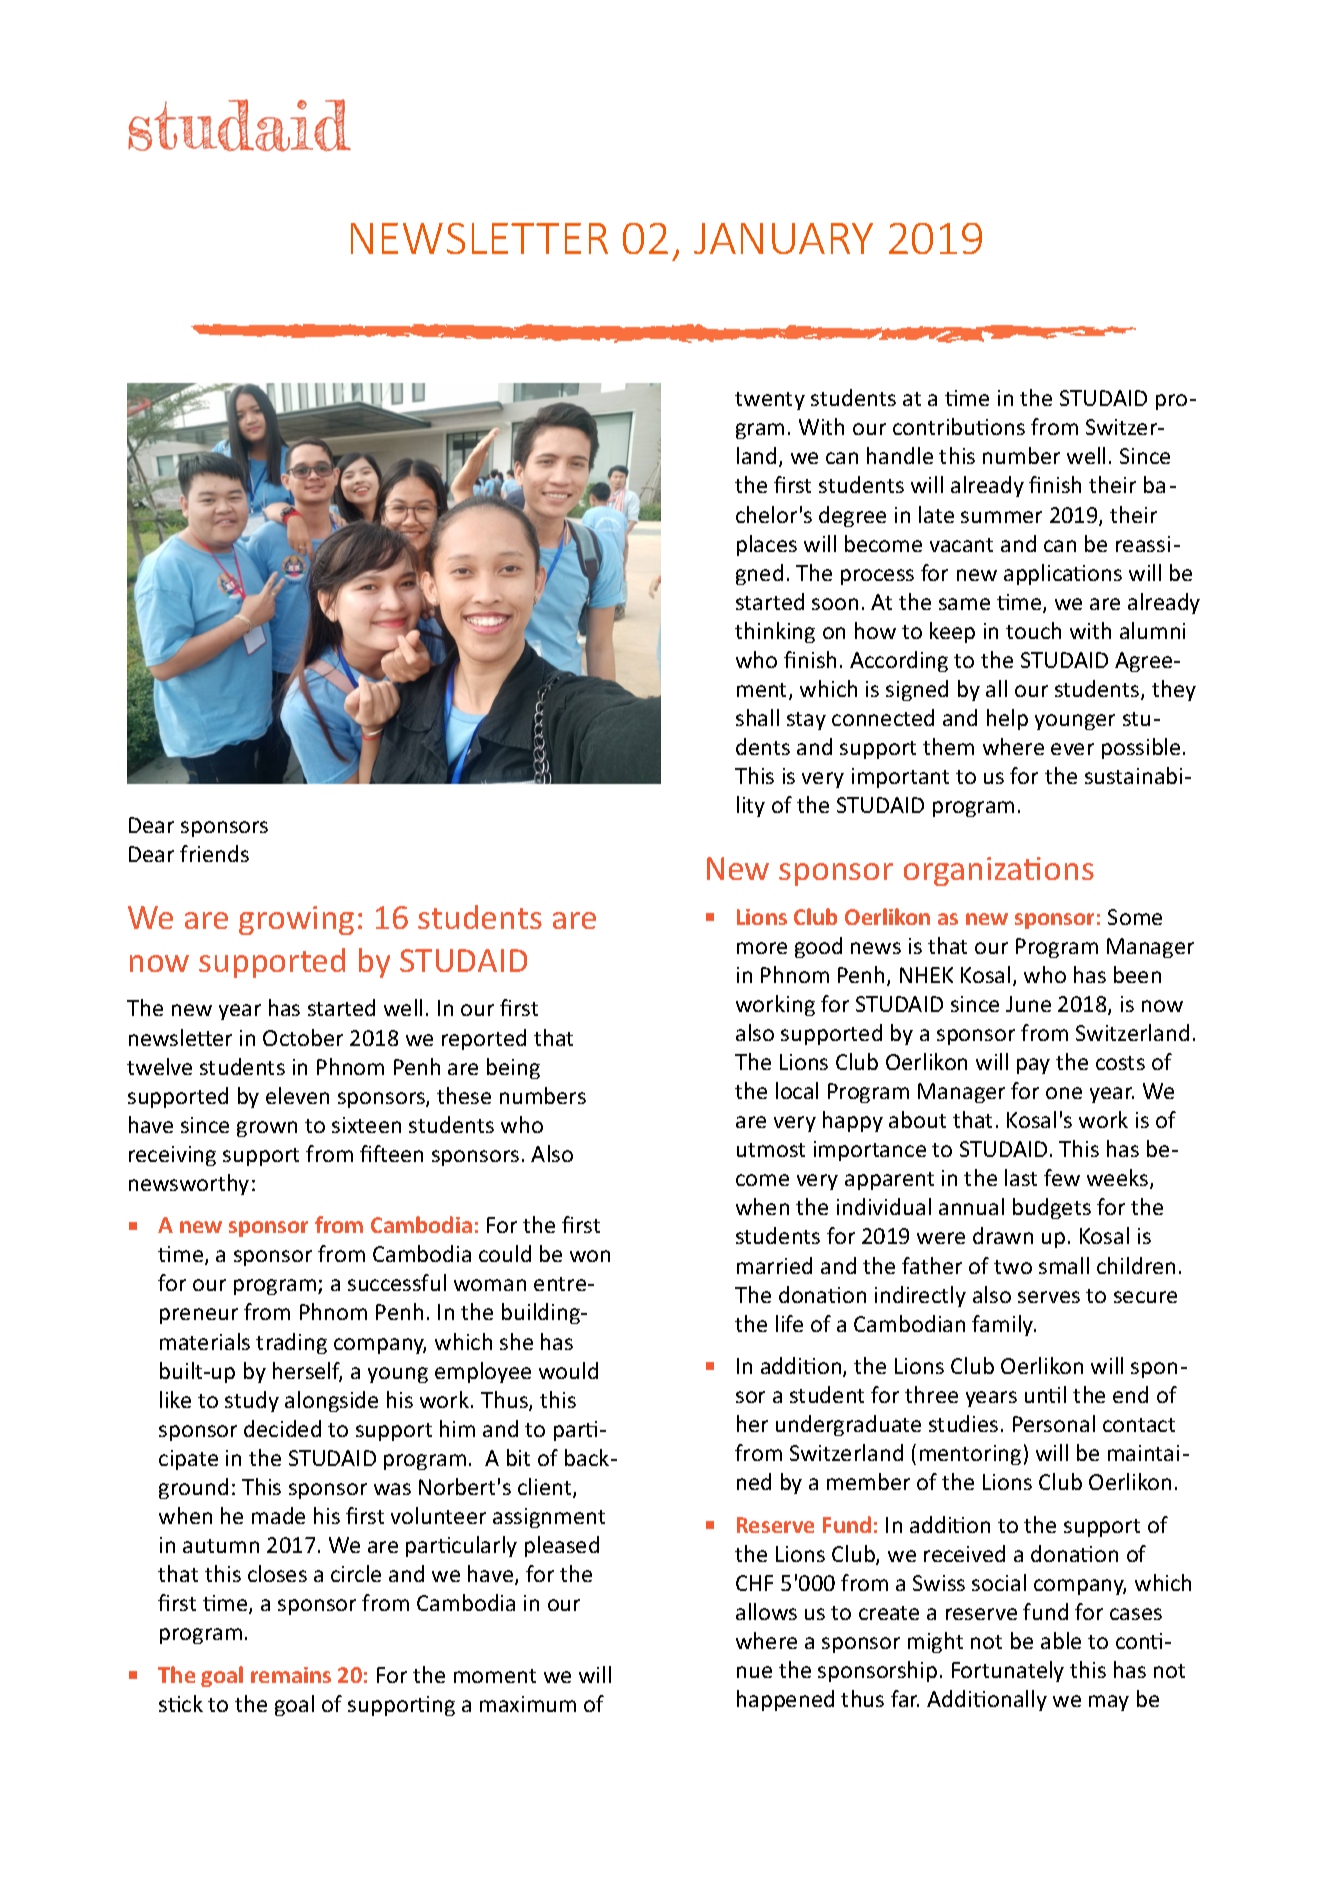 The height and width of the document is (1882, 1330). I want to click on places, so click(767, 545).
